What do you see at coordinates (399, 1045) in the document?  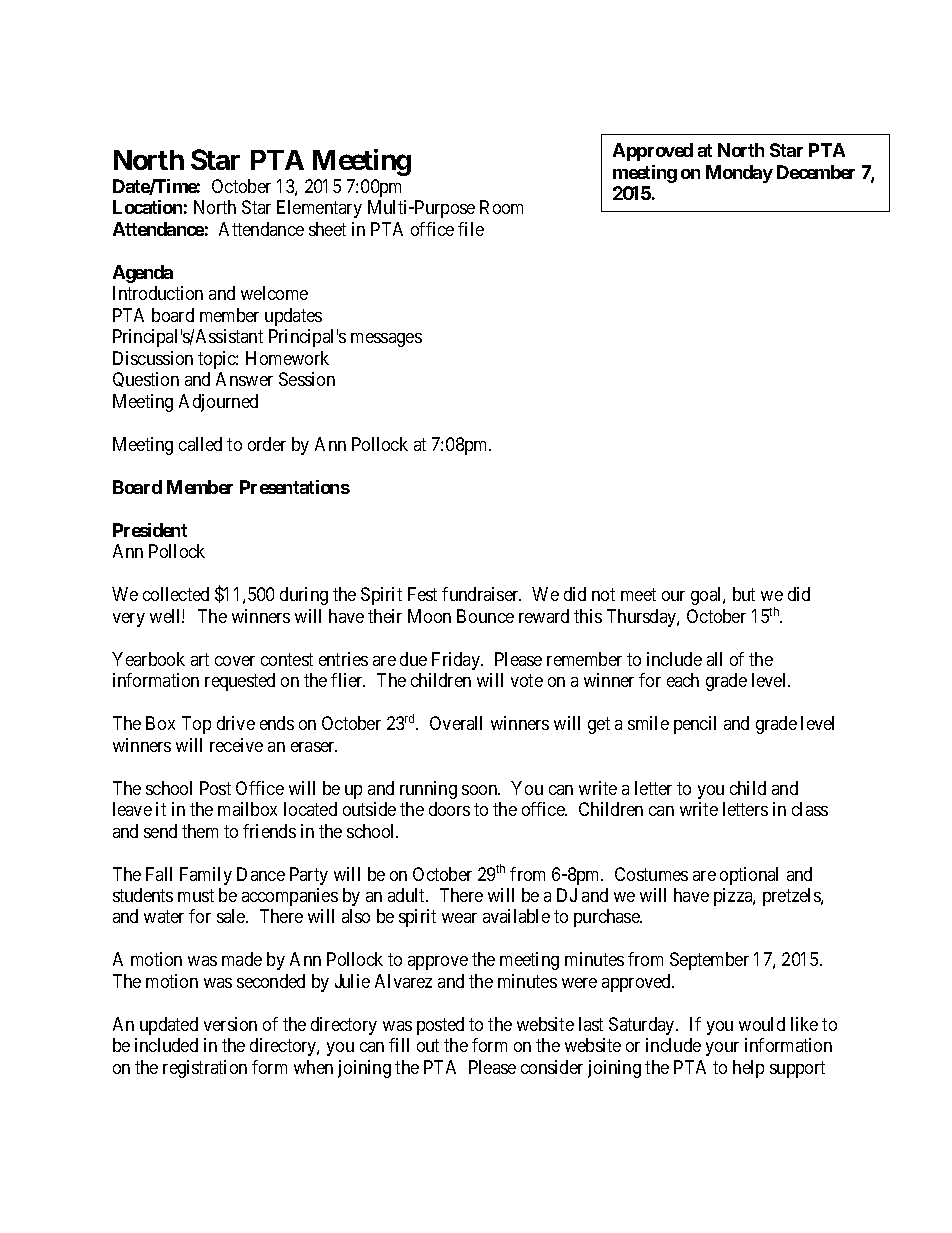 I see `fill` at bounding box center [399, 1045].
